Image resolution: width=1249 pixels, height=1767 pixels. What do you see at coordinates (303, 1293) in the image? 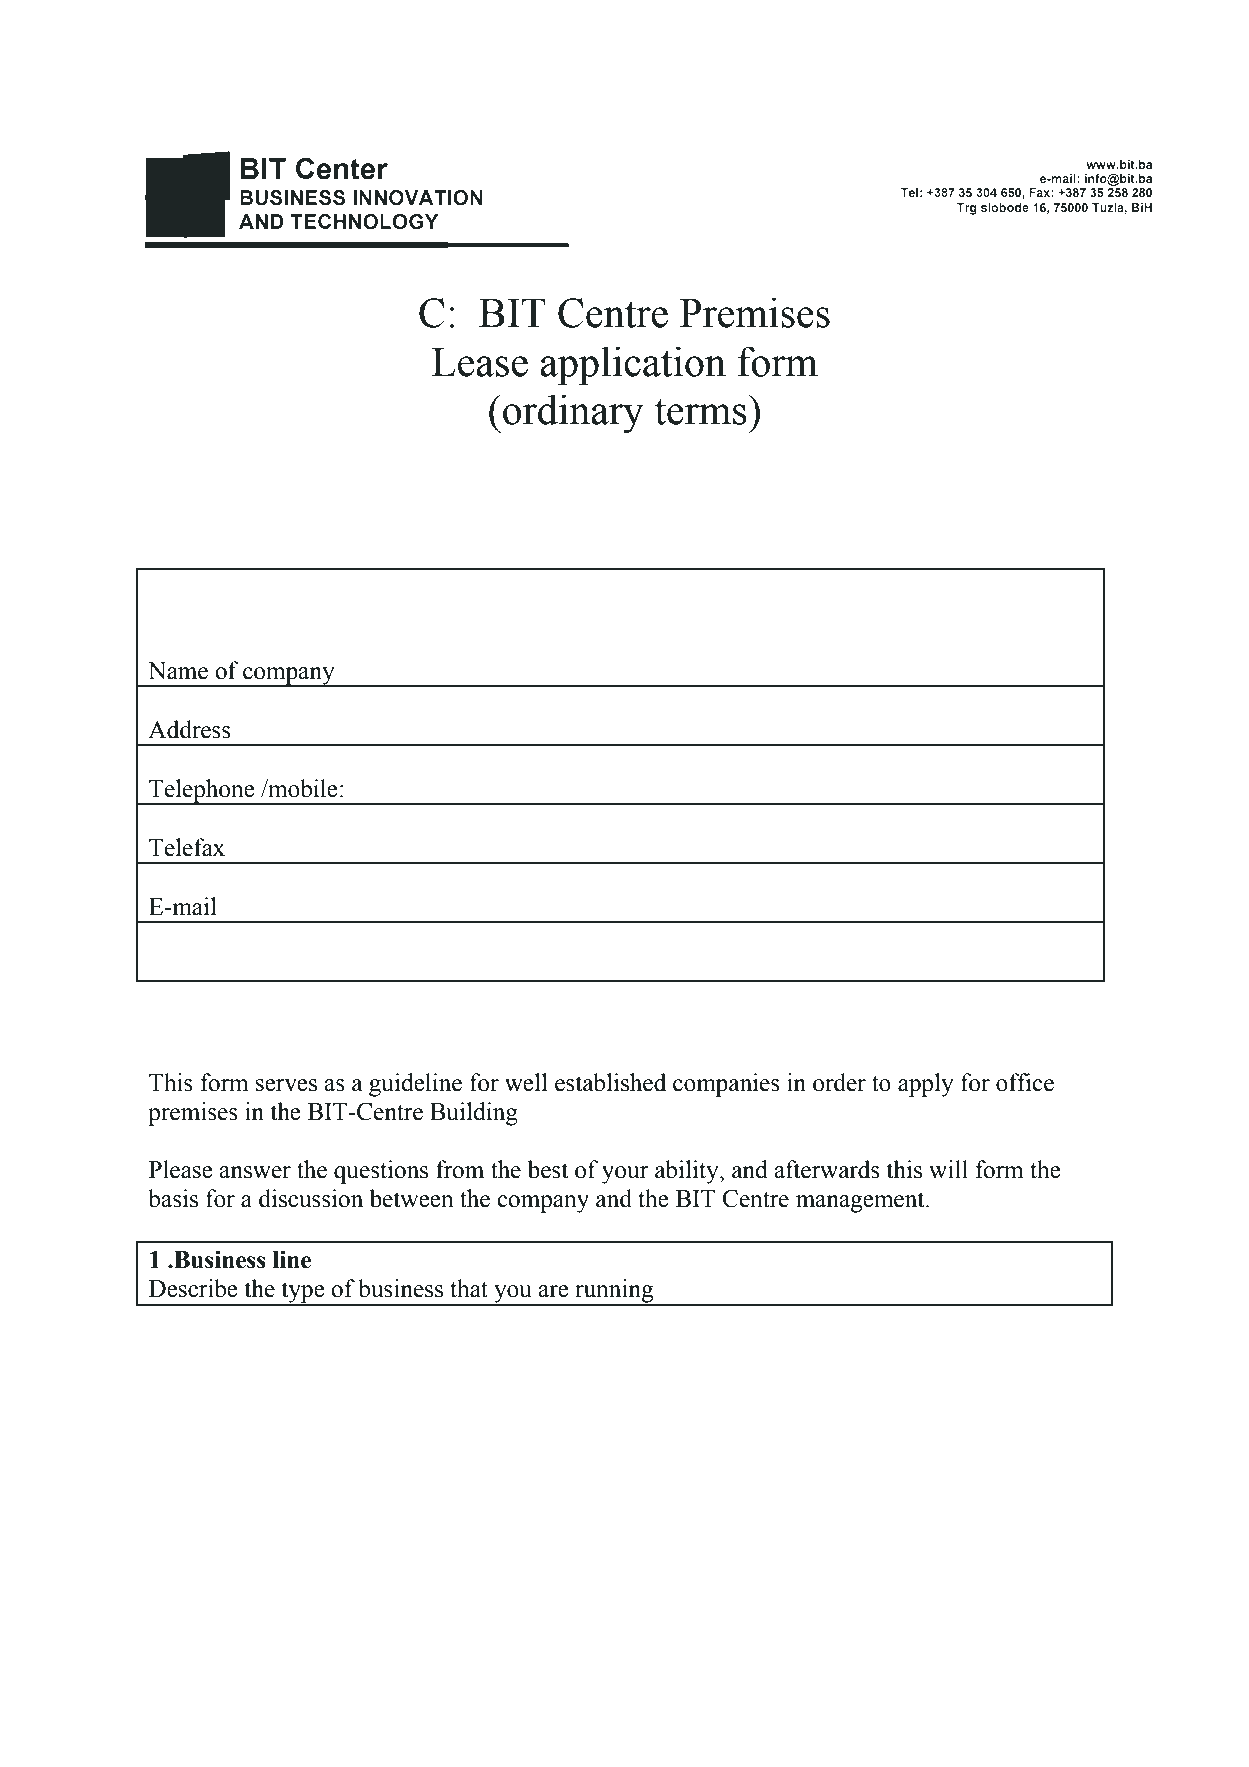
I see `type` at bounding box center [303, 1293].
